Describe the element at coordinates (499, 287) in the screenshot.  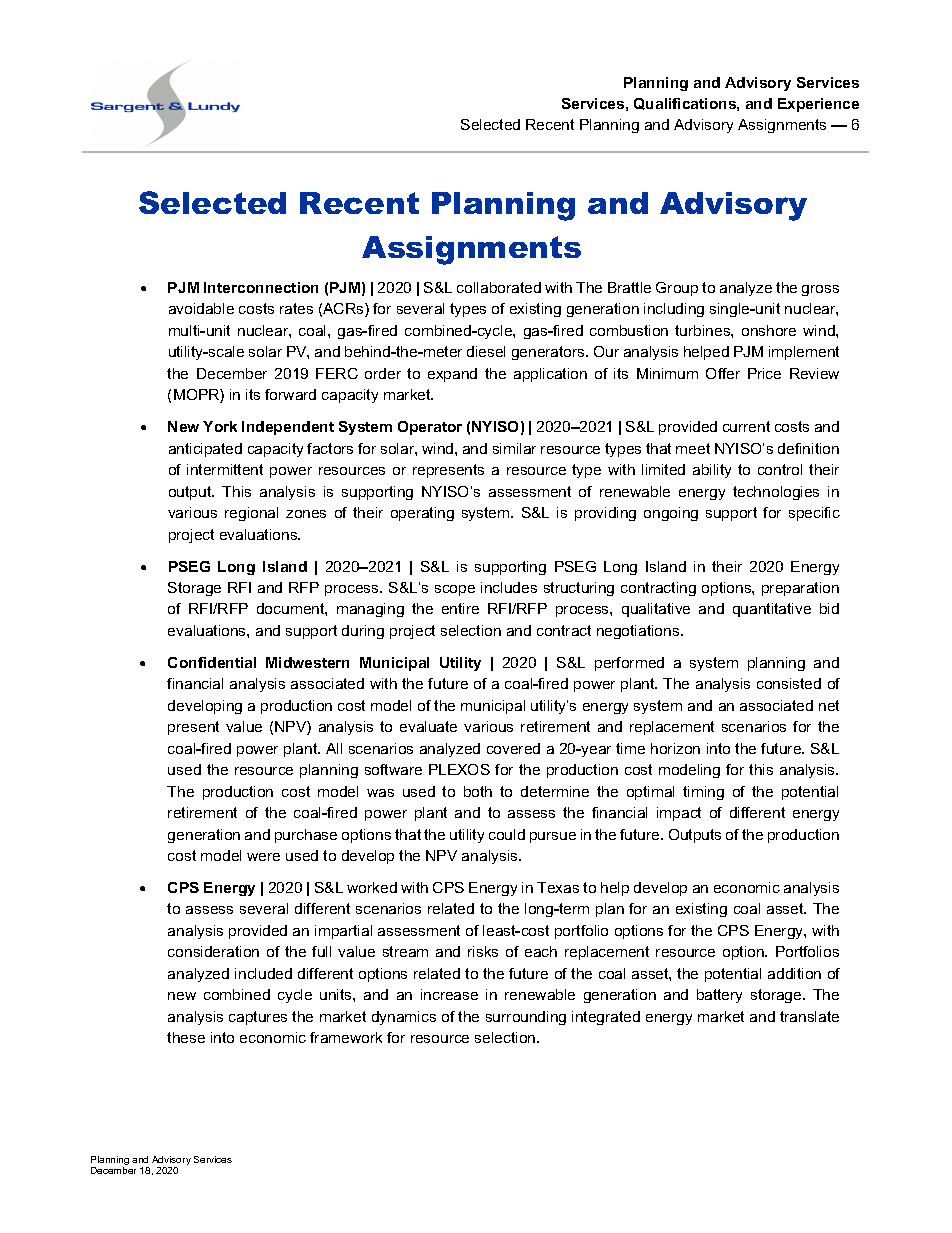
I see `collaborated` at that location.
